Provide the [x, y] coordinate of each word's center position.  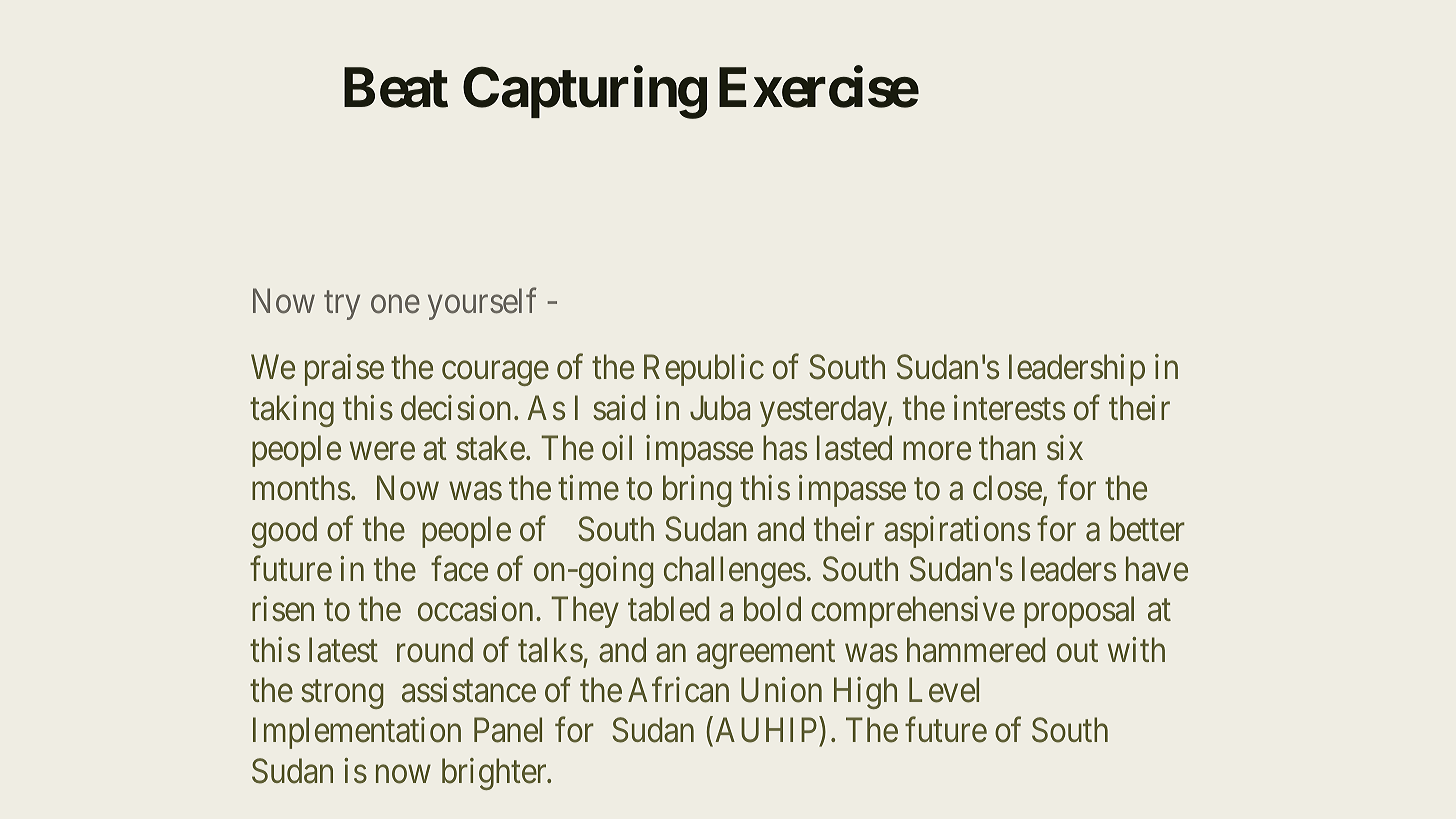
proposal [1079, 612]
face [459, 569]
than [1007, 448]
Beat [396, 88]
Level [944, 690]
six [1065, 448]
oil [617, 448]
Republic [704, 370]
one [395, 305]
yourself [482, 304]
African [678, 690]
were [382, 452]
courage [495, 374]
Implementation [357, 733]
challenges [735, 572]
